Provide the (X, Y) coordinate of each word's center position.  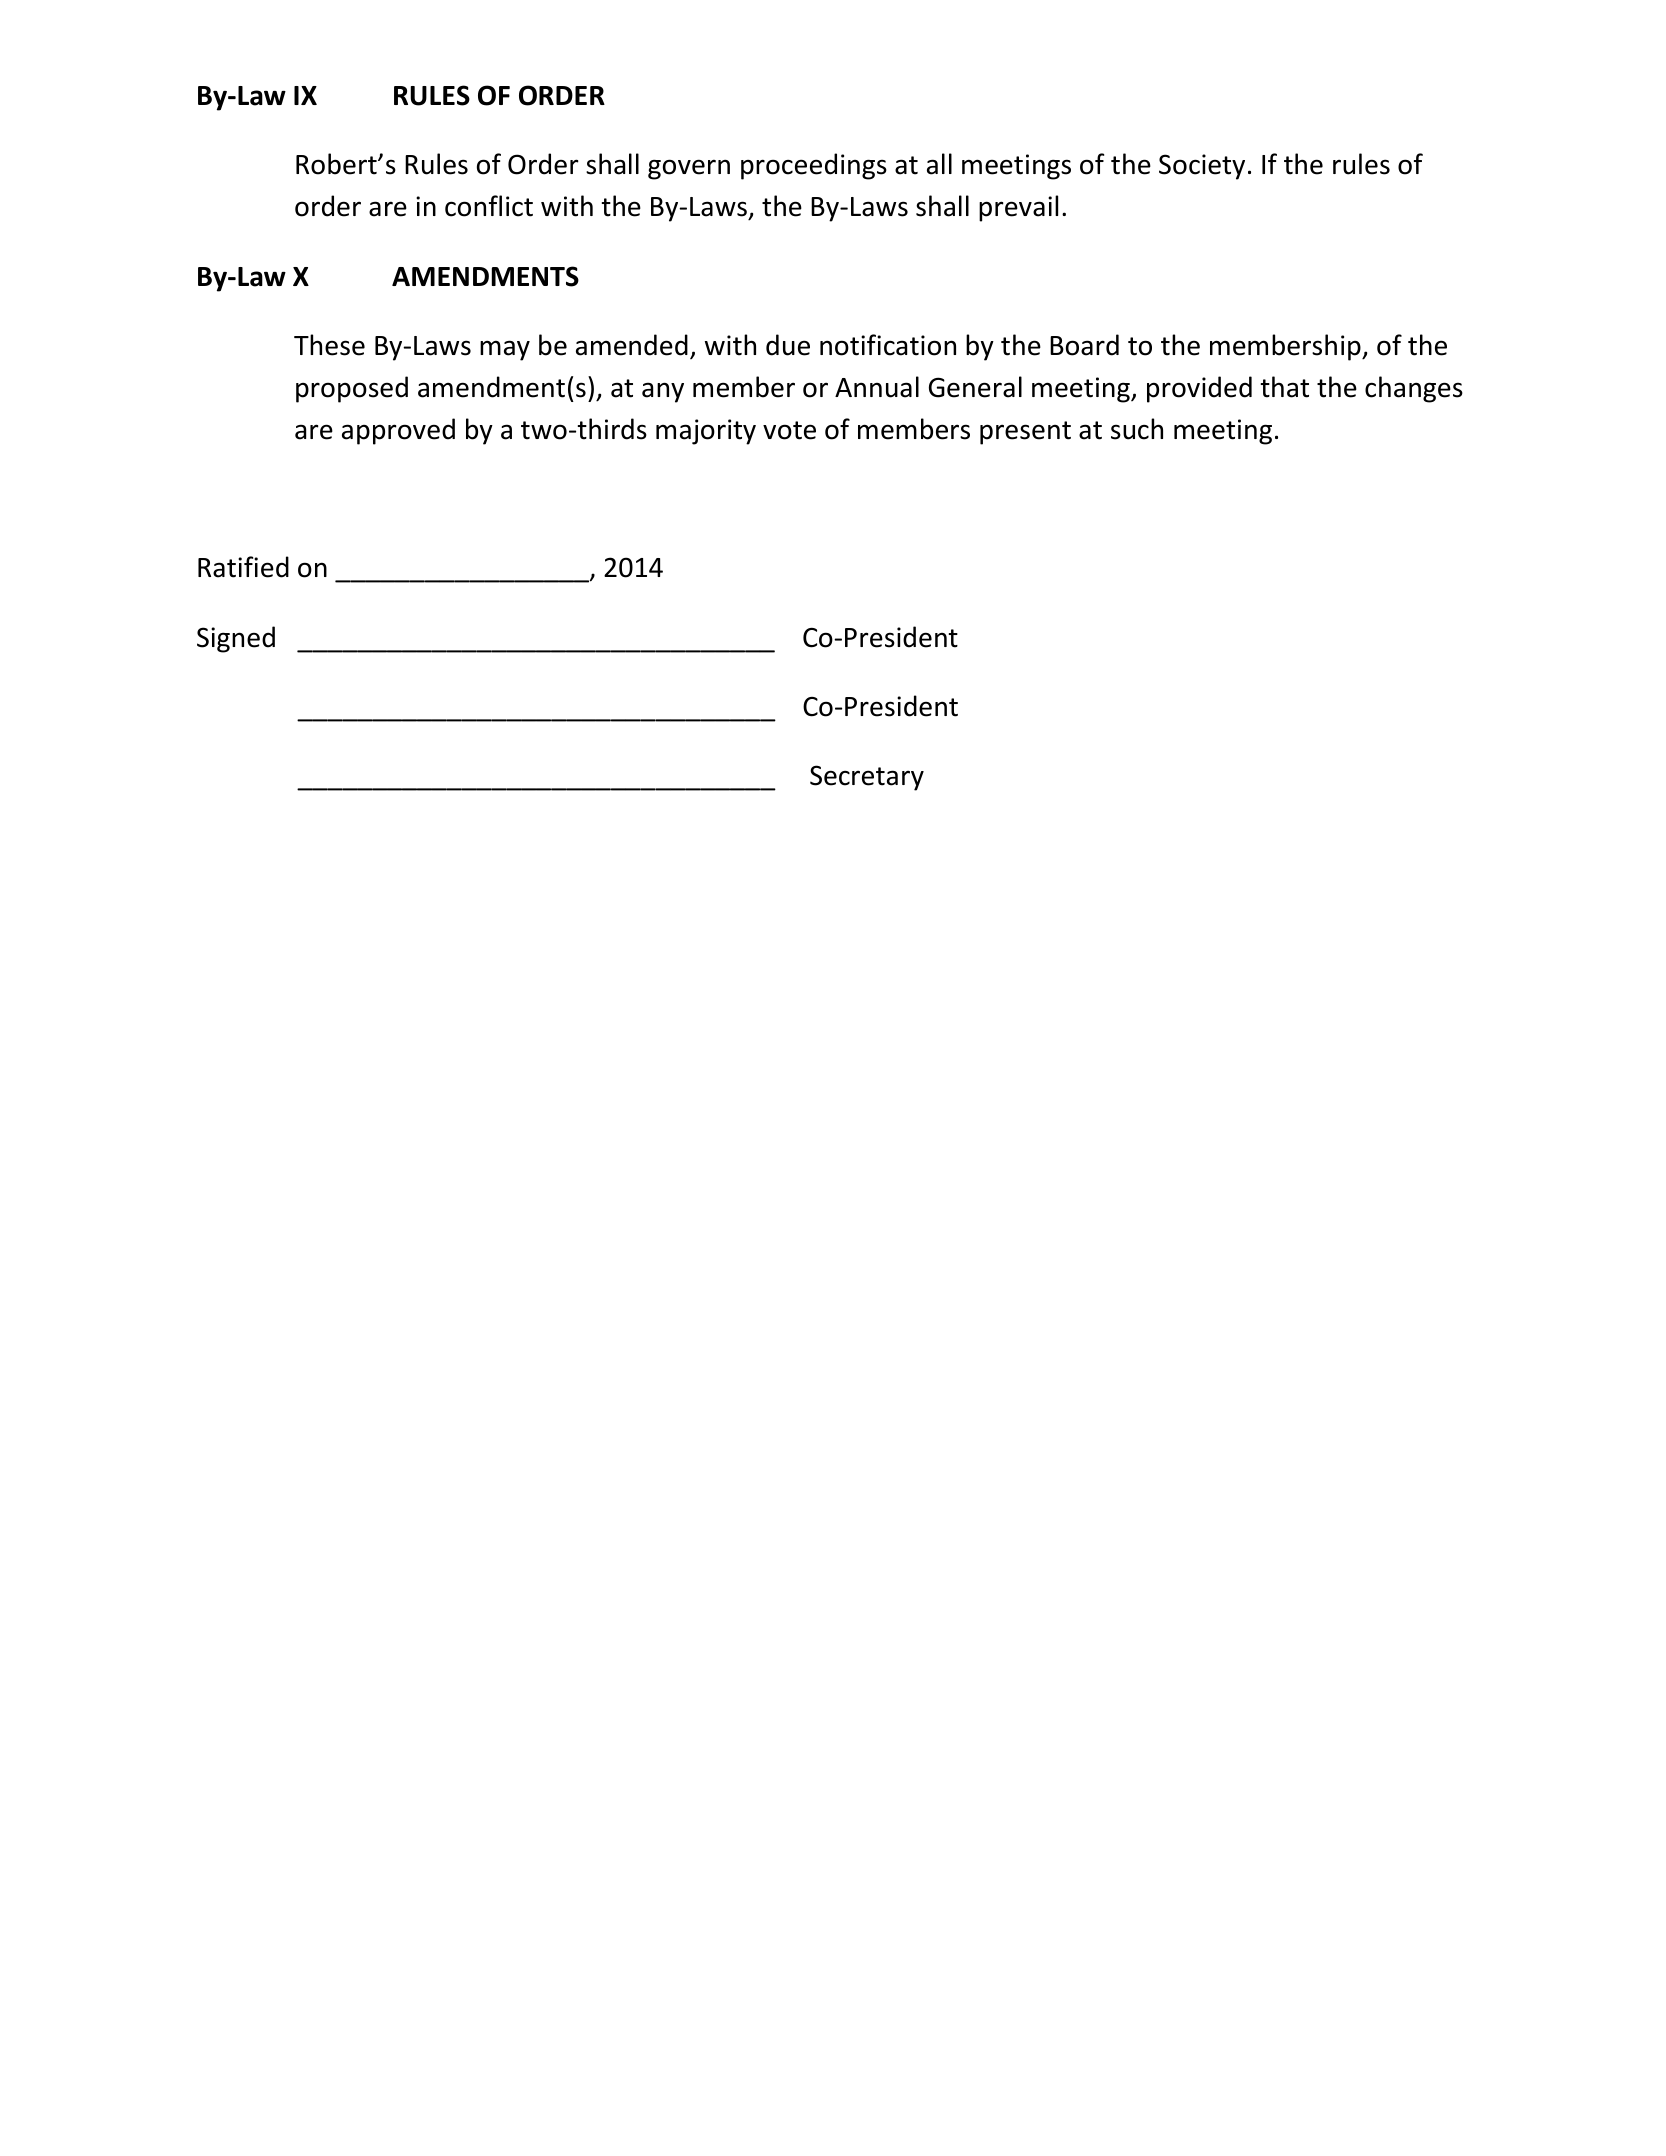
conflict (489, 206)
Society (1202, 167)
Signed (236, 639)
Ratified (243, 567)
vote (789, 430)
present (1025, 433)
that (1284, 387)
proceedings (814, 166)
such (1137, 429)
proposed (352, 389)
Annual (877, 387)
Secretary (867, 778)
